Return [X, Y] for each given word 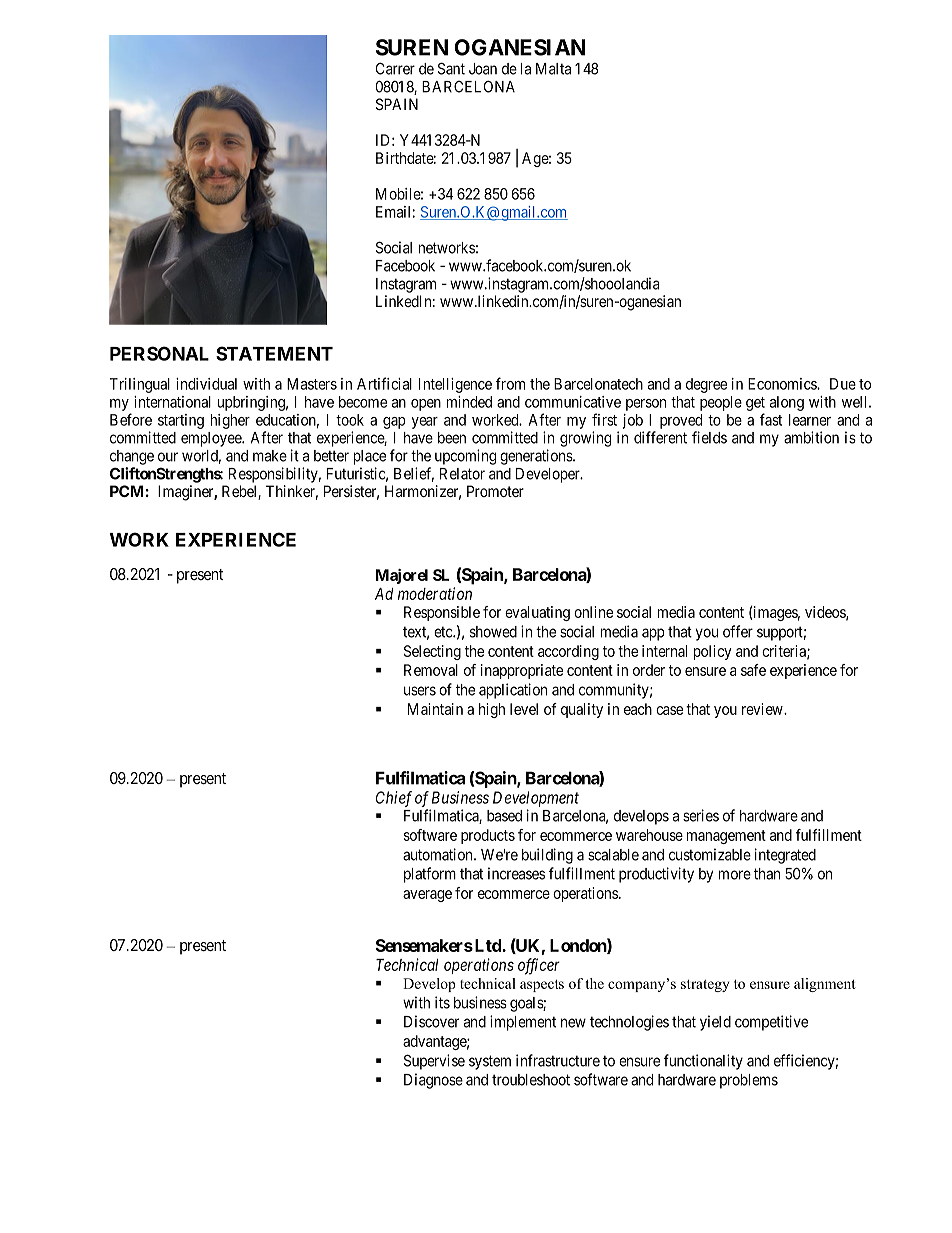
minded [469, 402]
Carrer [395, 68]
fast [771, 419]
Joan [483, 69]
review [763, 709]
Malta [553, 69]
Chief [394, 799]
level [524, 709]
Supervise [434, 1062]
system [490, 1062]
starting [181, 421]
